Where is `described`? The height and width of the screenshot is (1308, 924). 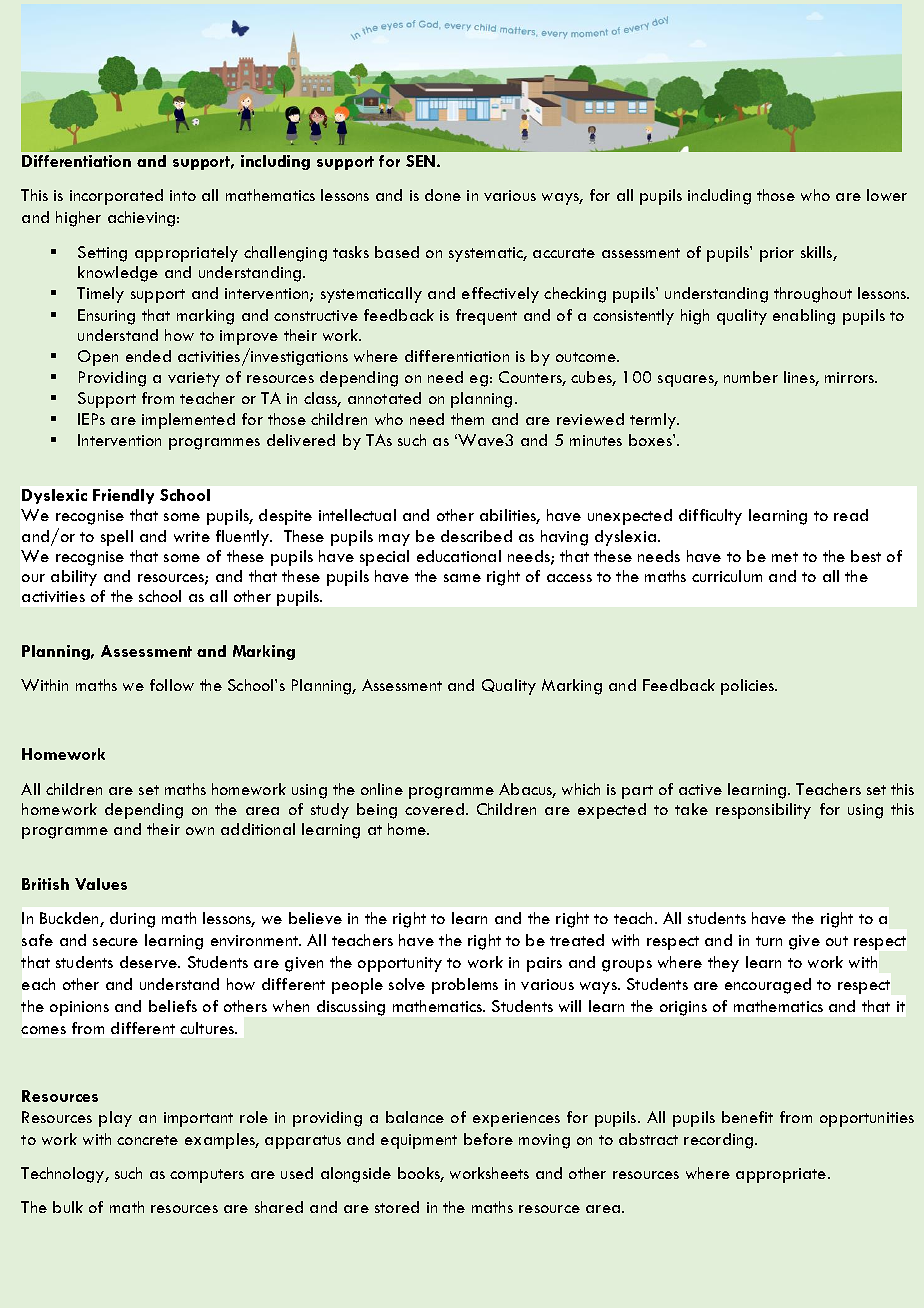 described is located at coordinates (476, 536).
